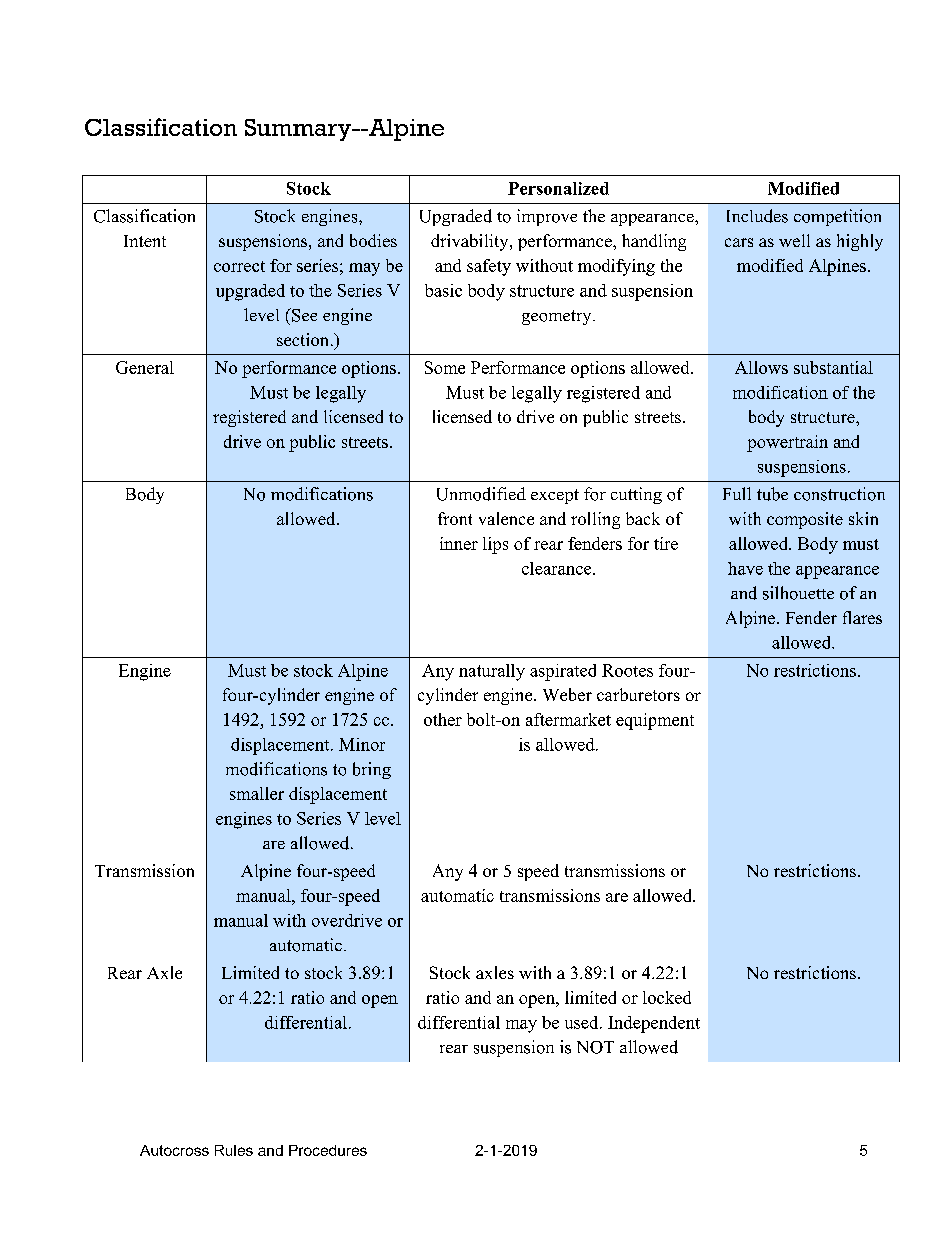 The width and height of the document is (952, 1233). Describe the element at coordinates (239, 266) in the document. I see `correct` at that location.
